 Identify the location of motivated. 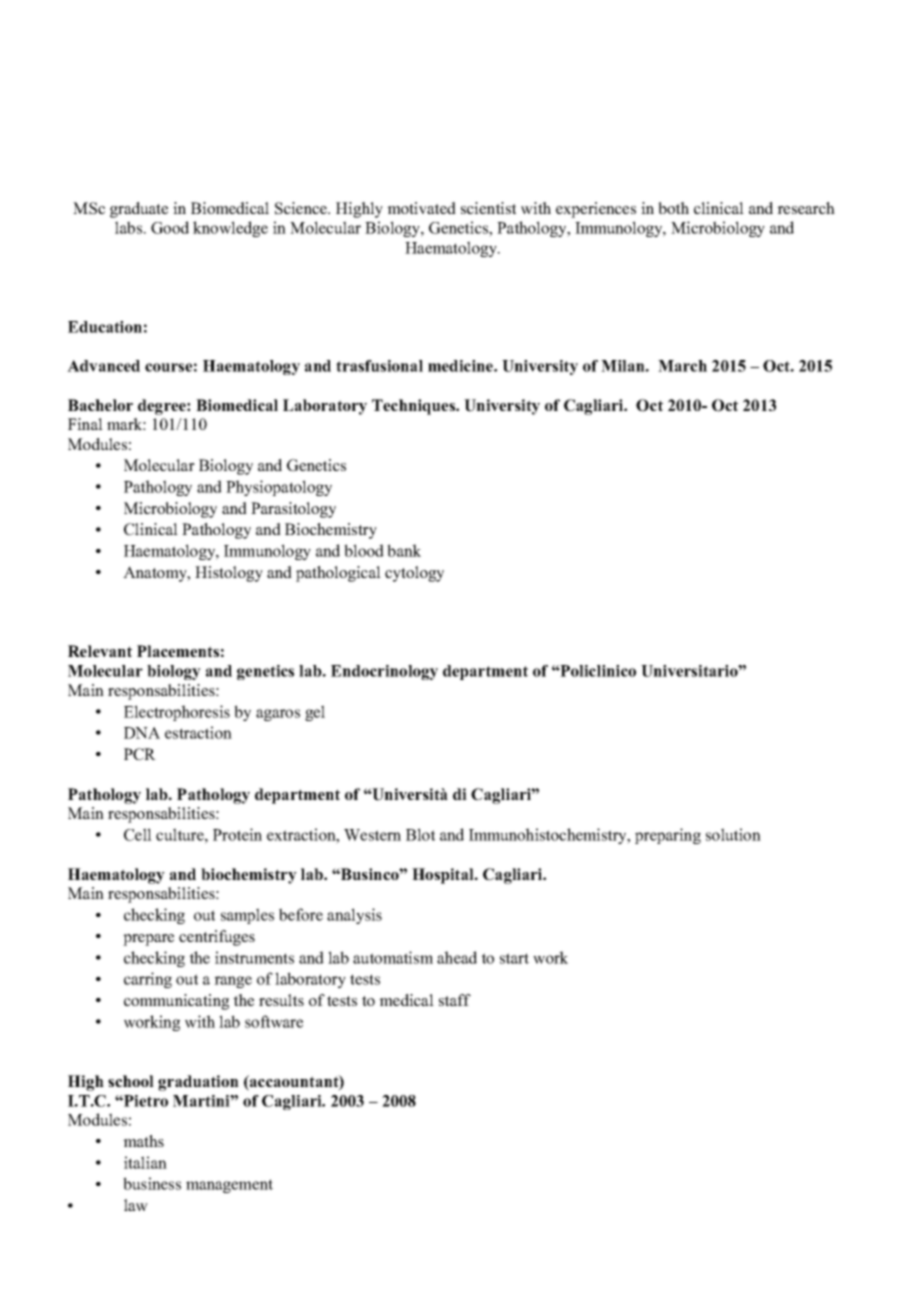
(421, 208).
